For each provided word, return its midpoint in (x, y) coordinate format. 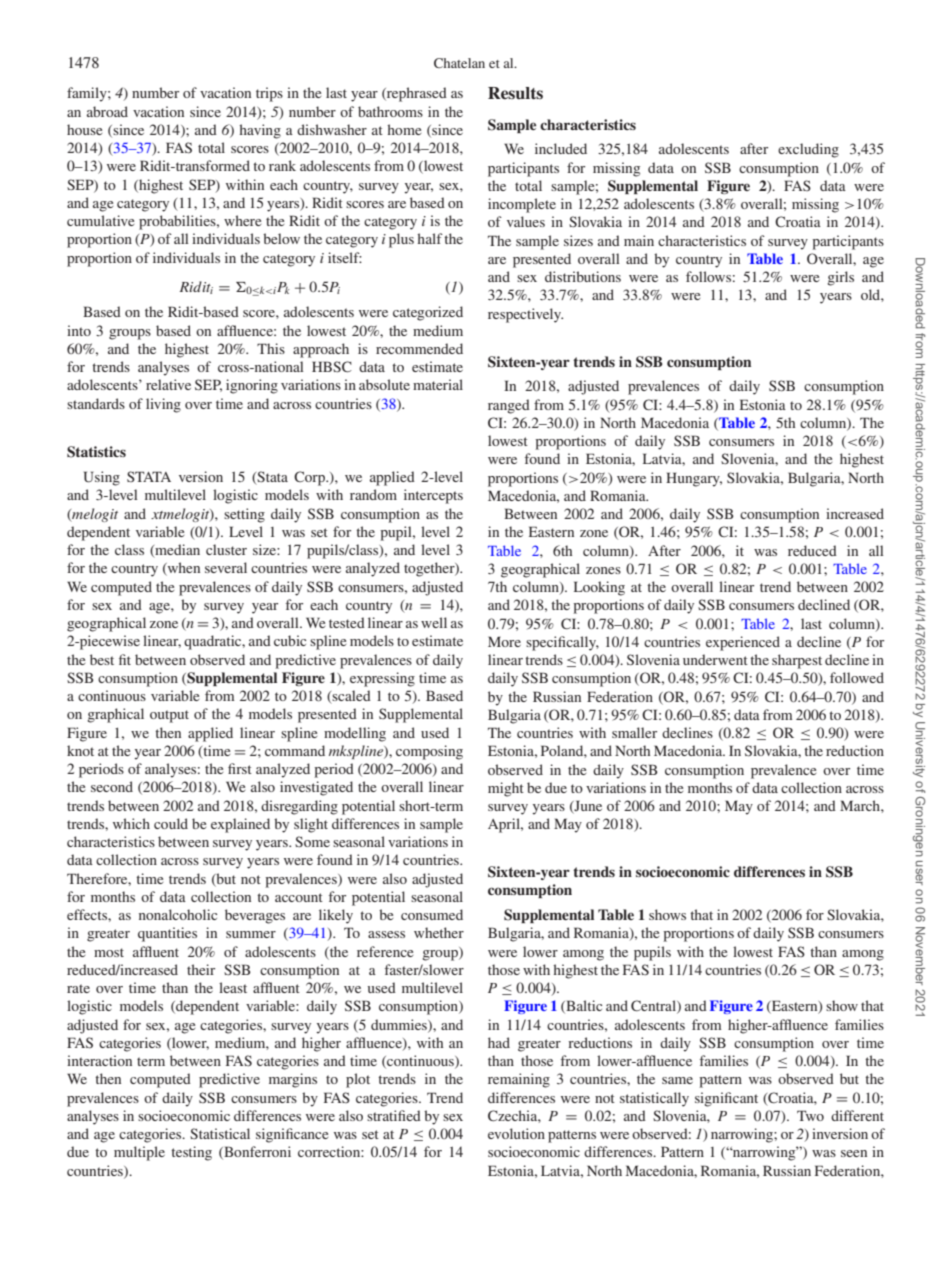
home (404, 129)
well (434, 622)
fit (125, 659)
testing (191, 1153)
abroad (107, 111)
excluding (808, 150)
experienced (743, 643)
